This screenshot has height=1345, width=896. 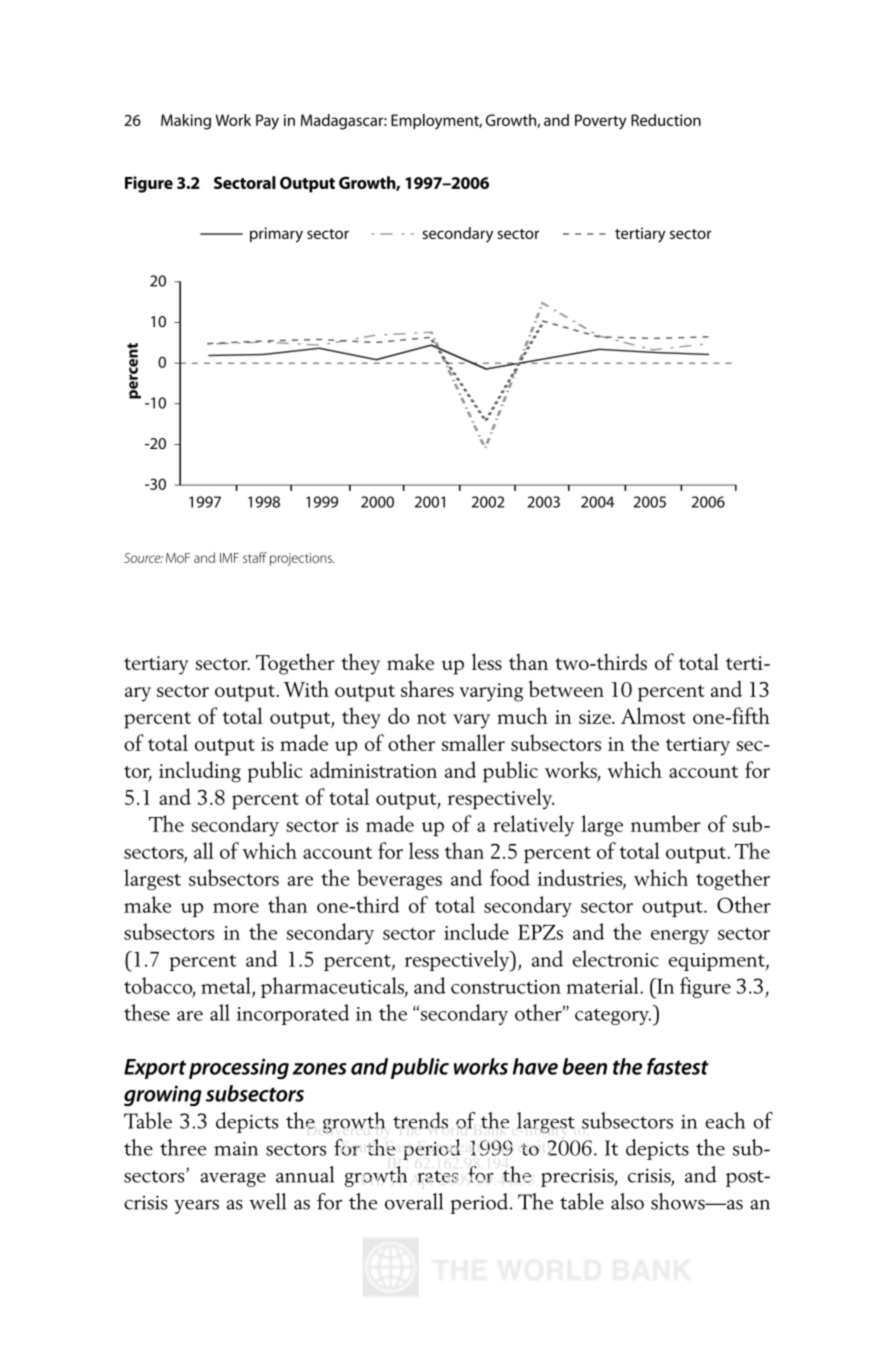 I want to click on IMF, so click(x=229, y=558).
